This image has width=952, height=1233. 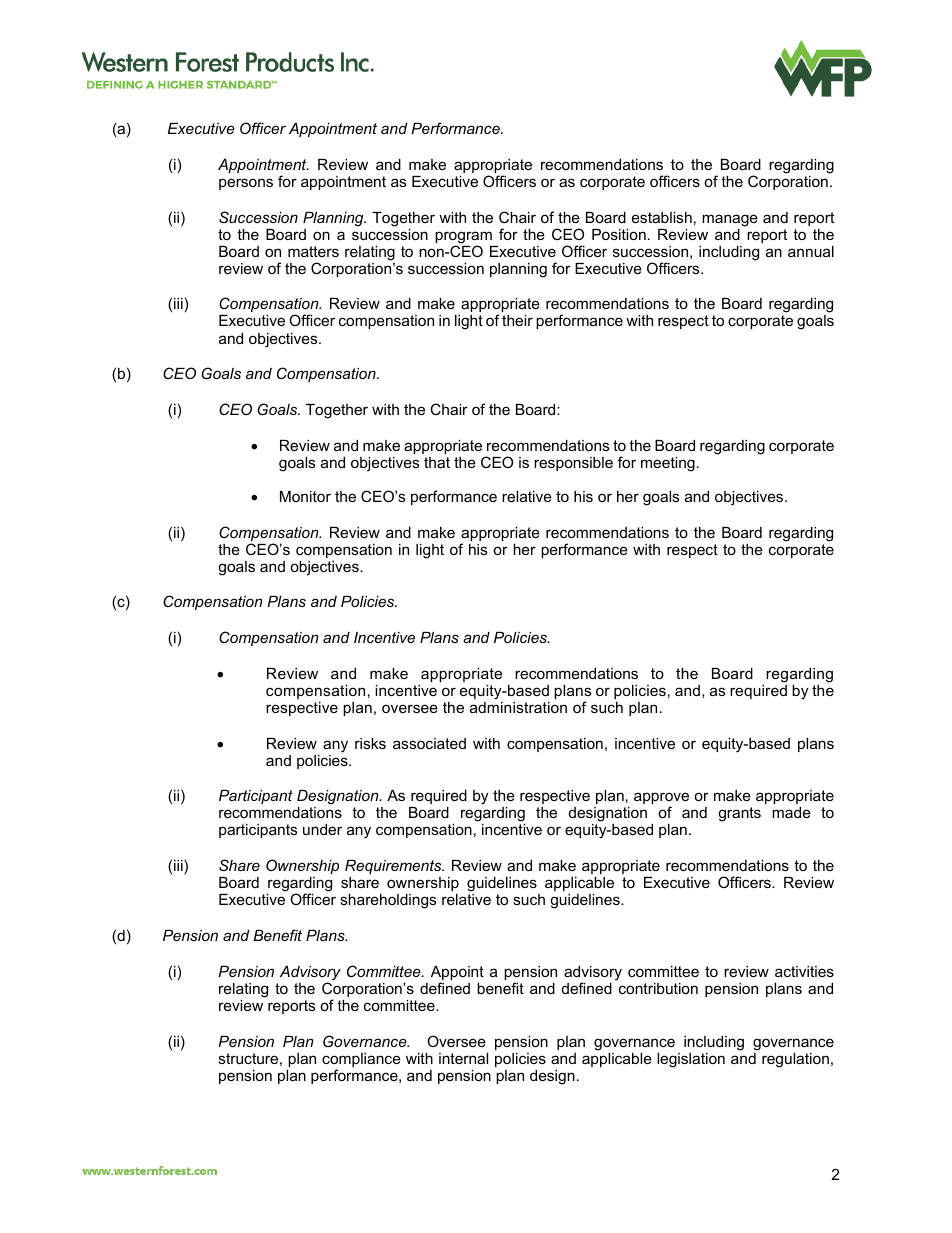 I want to click on legislation, so click(x=691, y=1060).
